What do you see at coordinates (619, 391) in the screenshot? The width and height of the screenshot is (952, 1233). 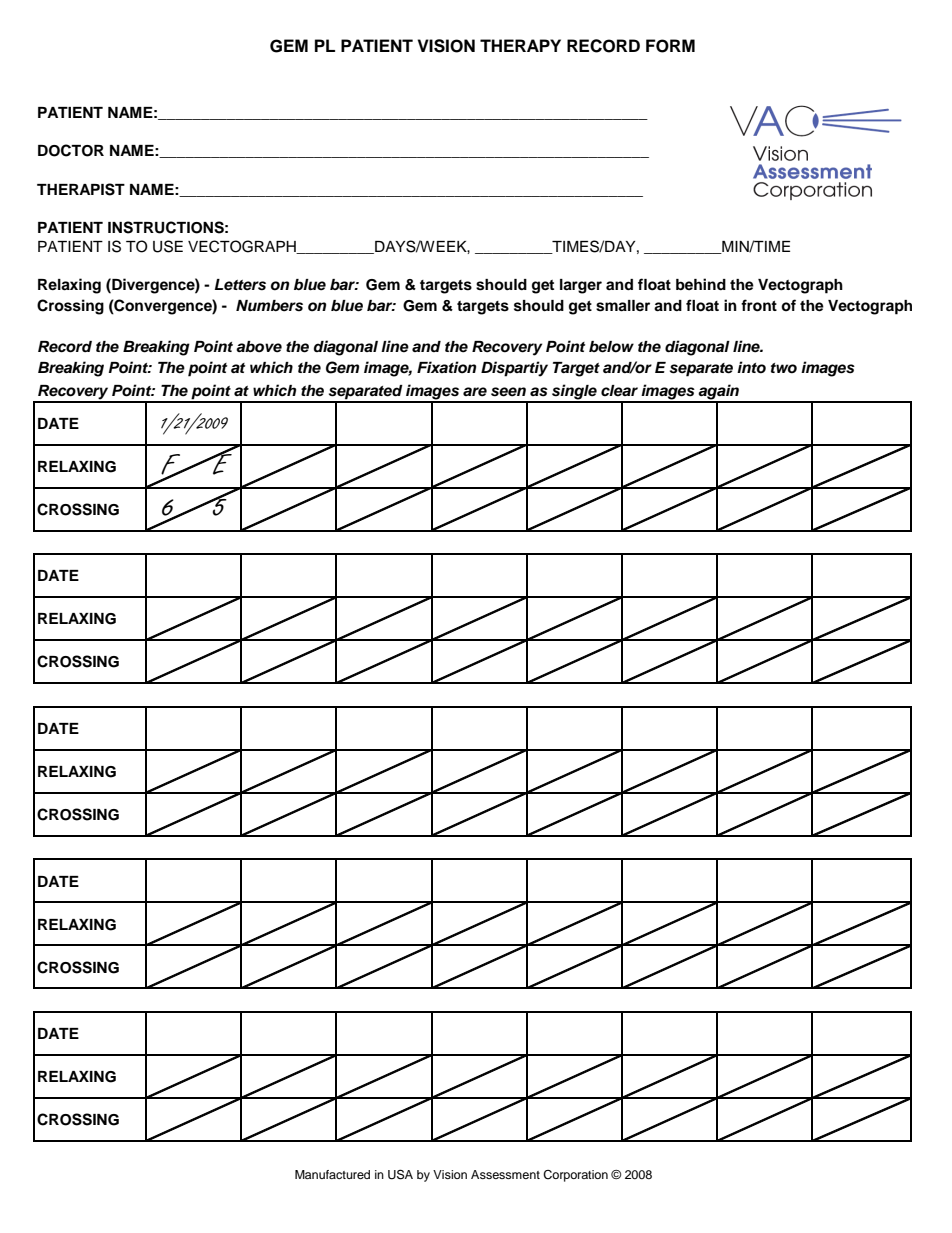 I see `clear` at bounding box center [619, 391].
